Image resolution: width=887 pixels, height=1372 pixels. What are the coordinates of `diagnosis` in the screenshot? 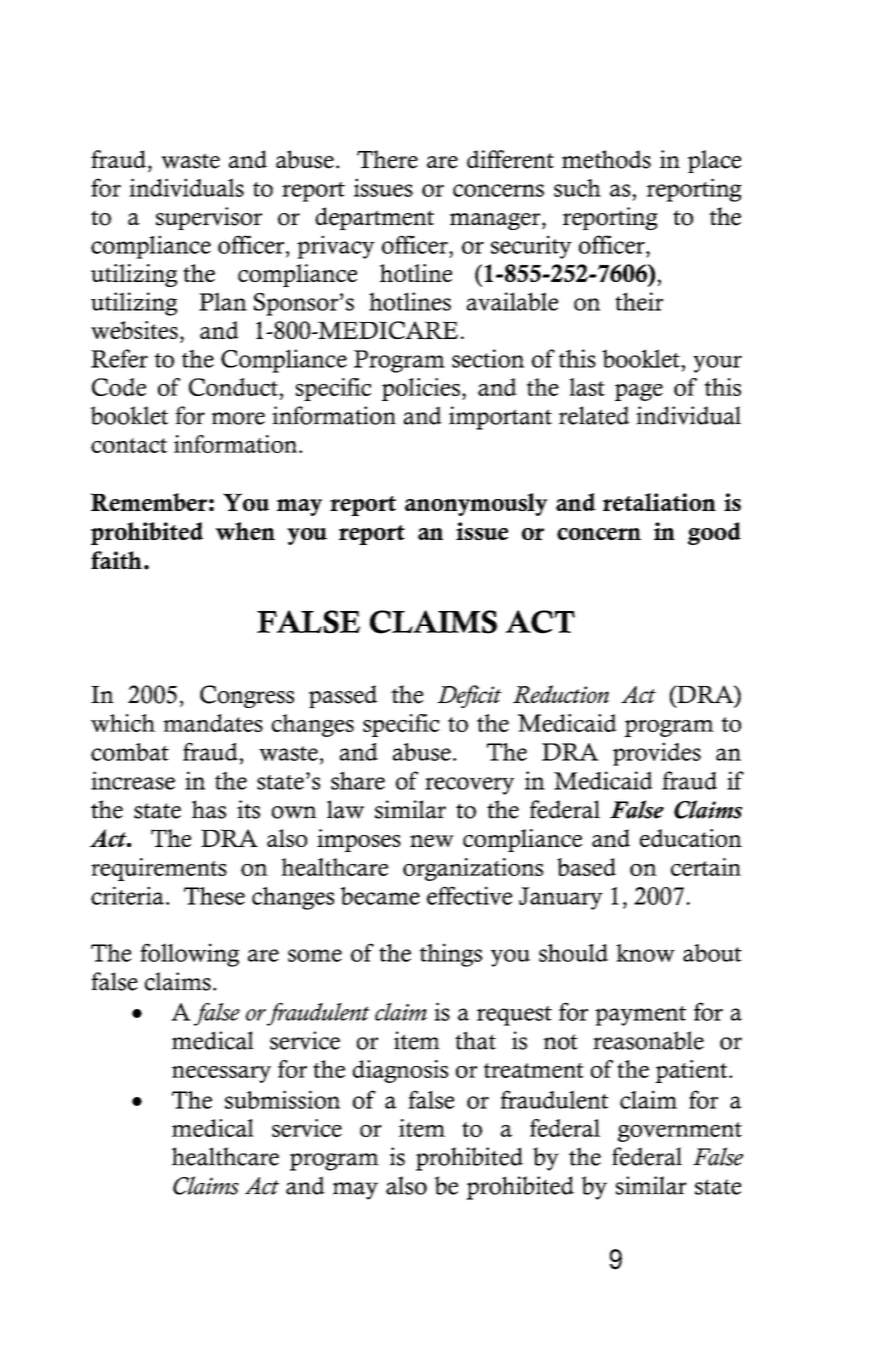 It's located at (400, 1071).
